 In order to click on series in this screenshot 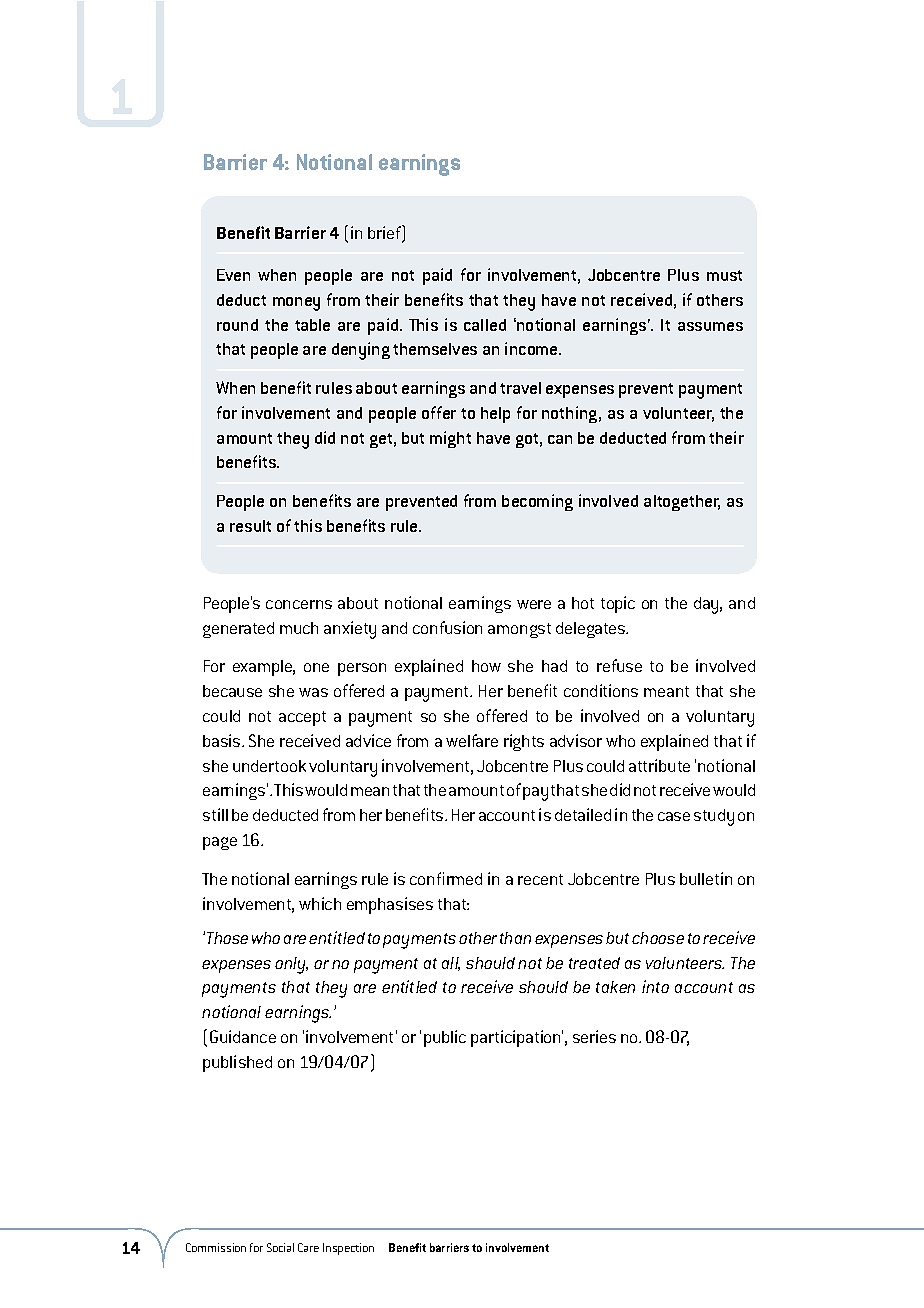, I will do `click(594, 1036)`.
